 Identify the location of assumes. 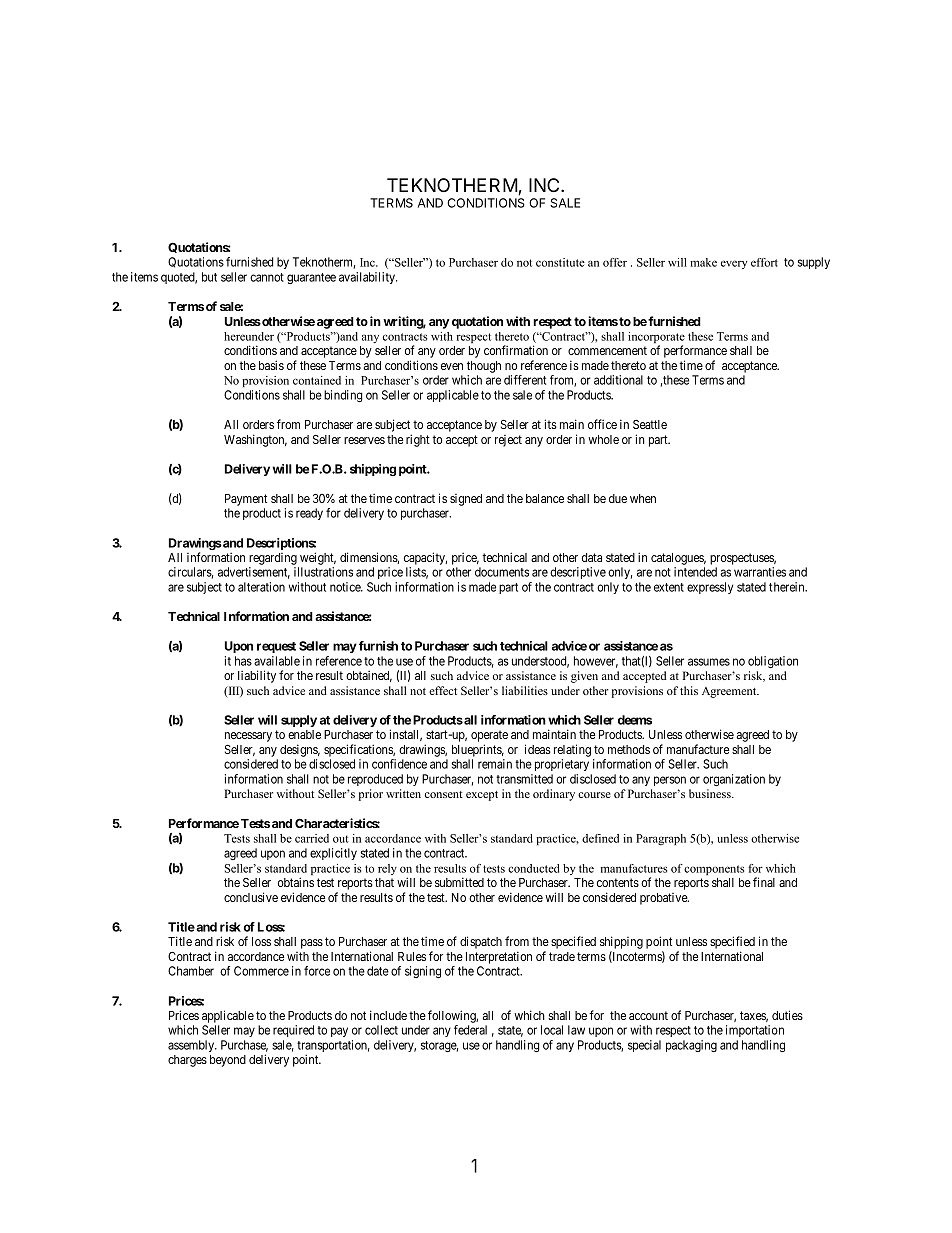
(709, 662).
